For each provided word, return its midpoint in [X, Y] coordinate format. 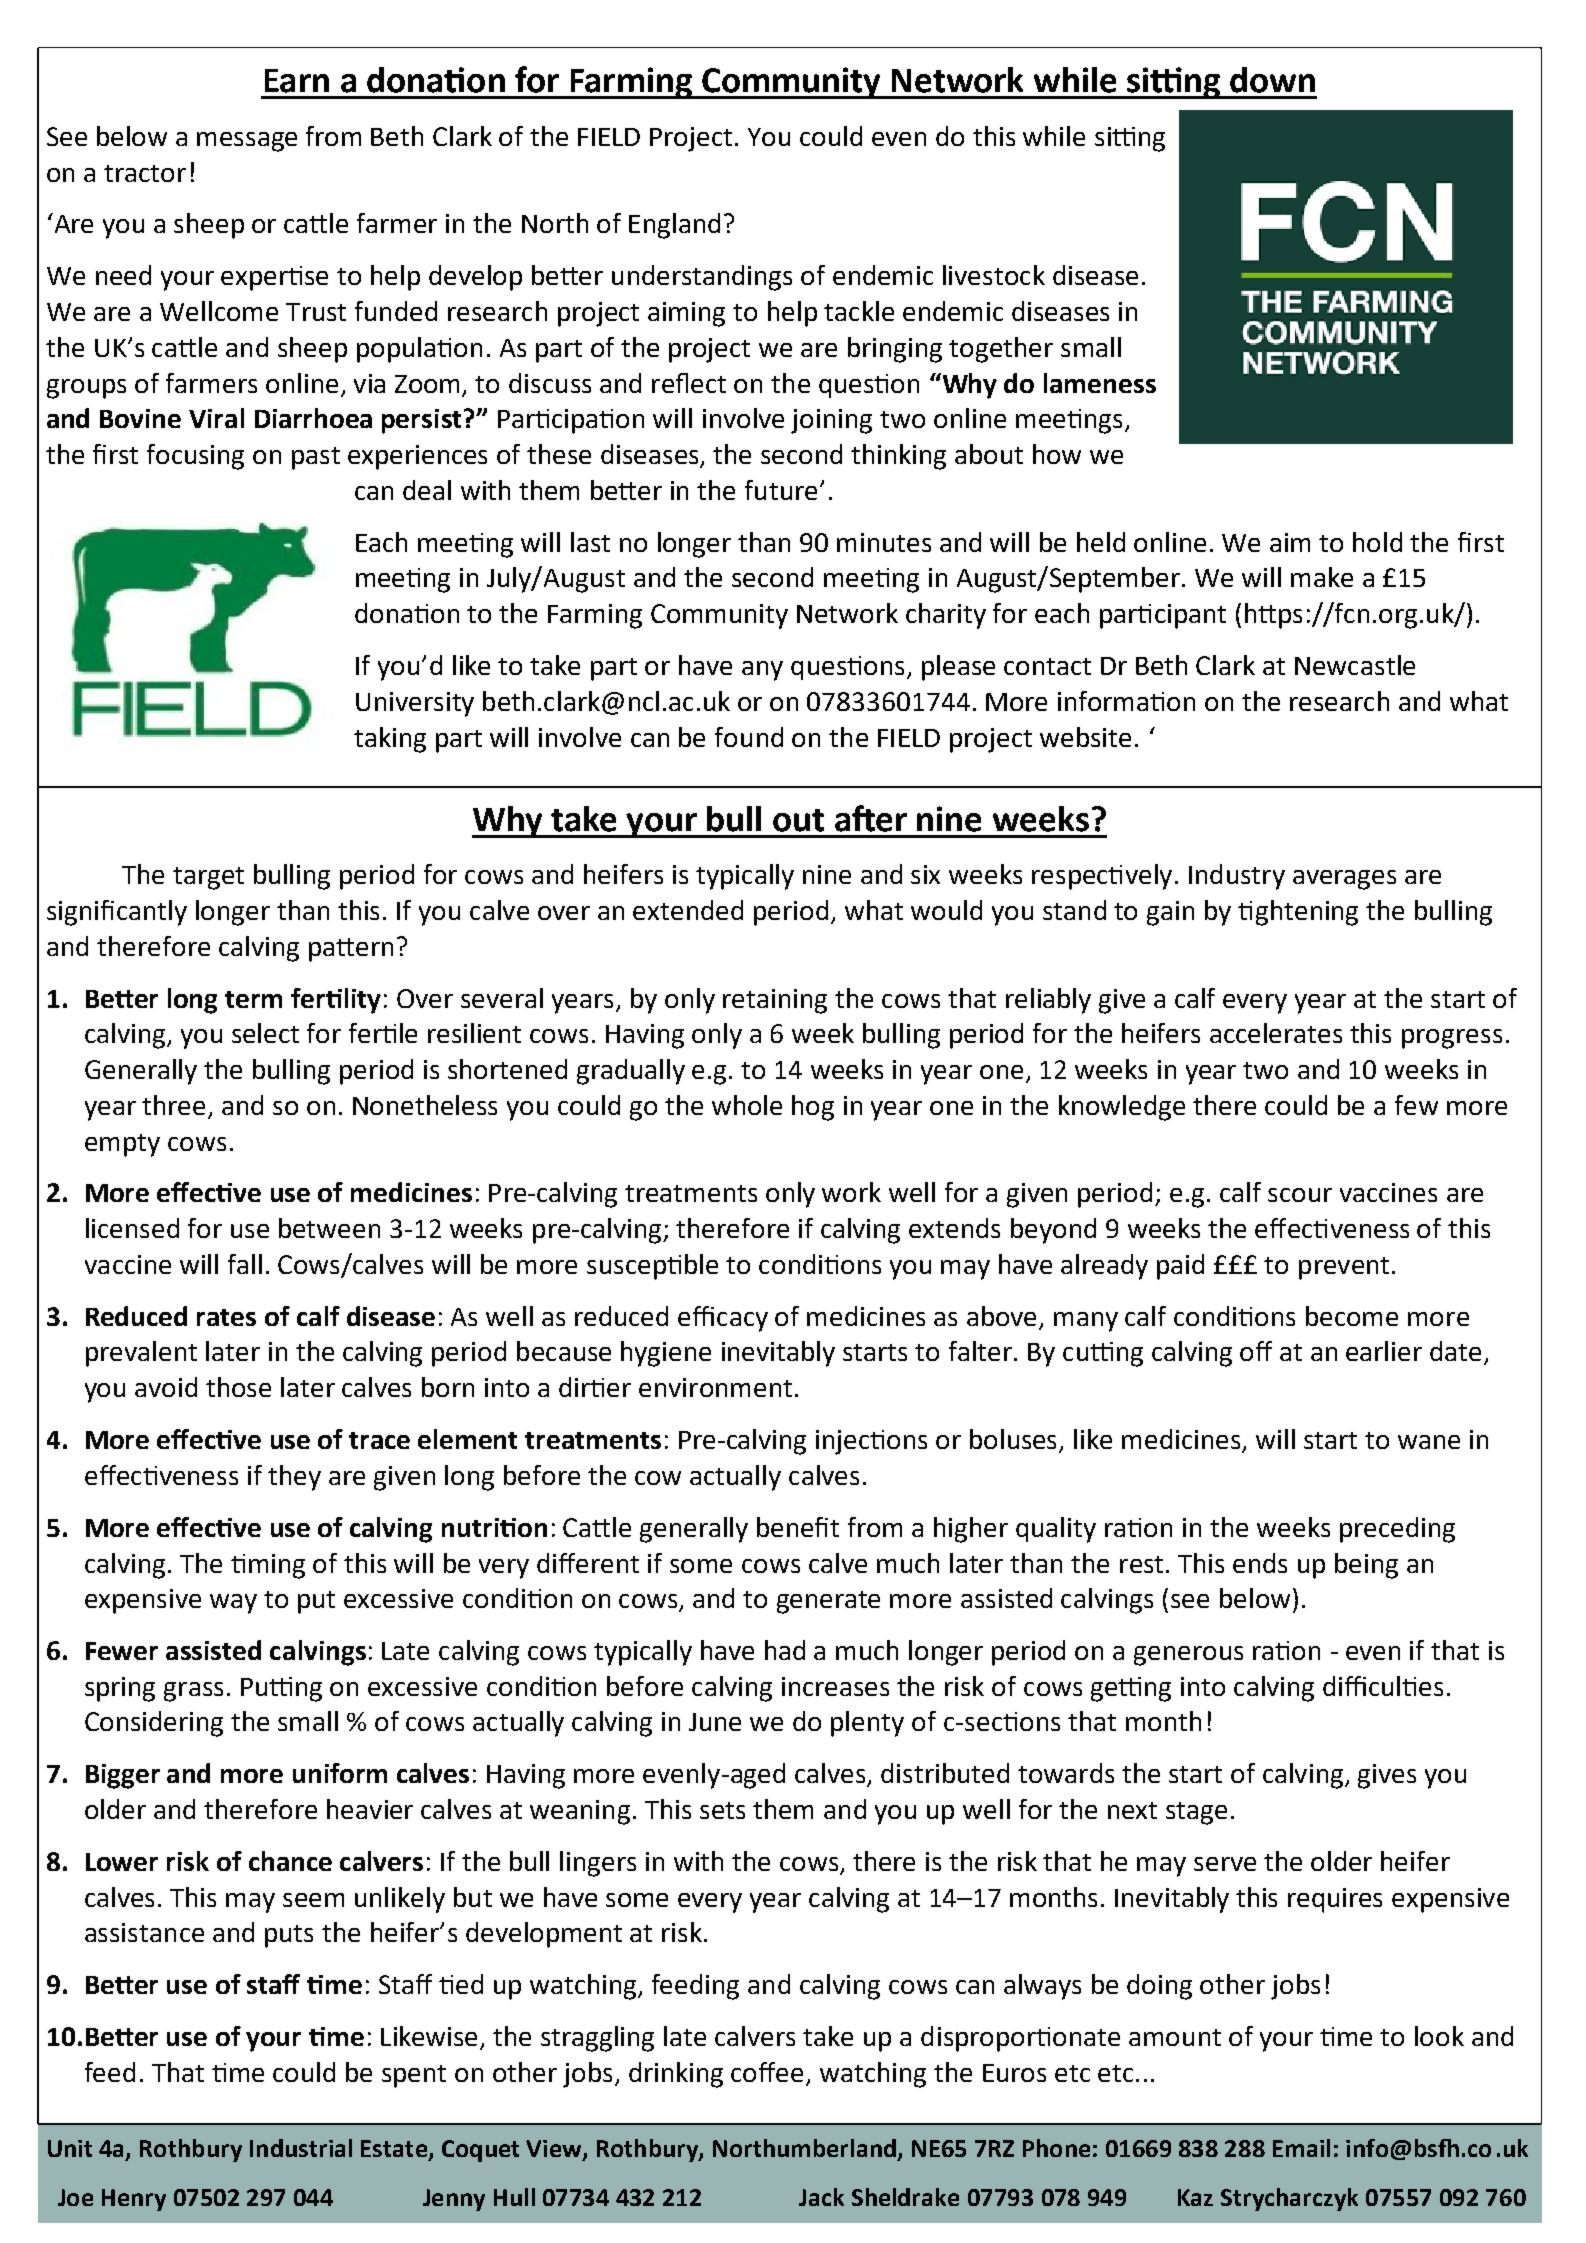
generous [1188, 1656]
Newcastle [1355, 665]
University [415, 704]
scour [1300, 1195]
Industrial [301, 2148]
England [674, 226]
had [785, 1650]
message [247, 142]
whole [747, 1105]
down [1272, 80]
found [749, 737]
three [175, 1106]
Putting [281, 1689]
